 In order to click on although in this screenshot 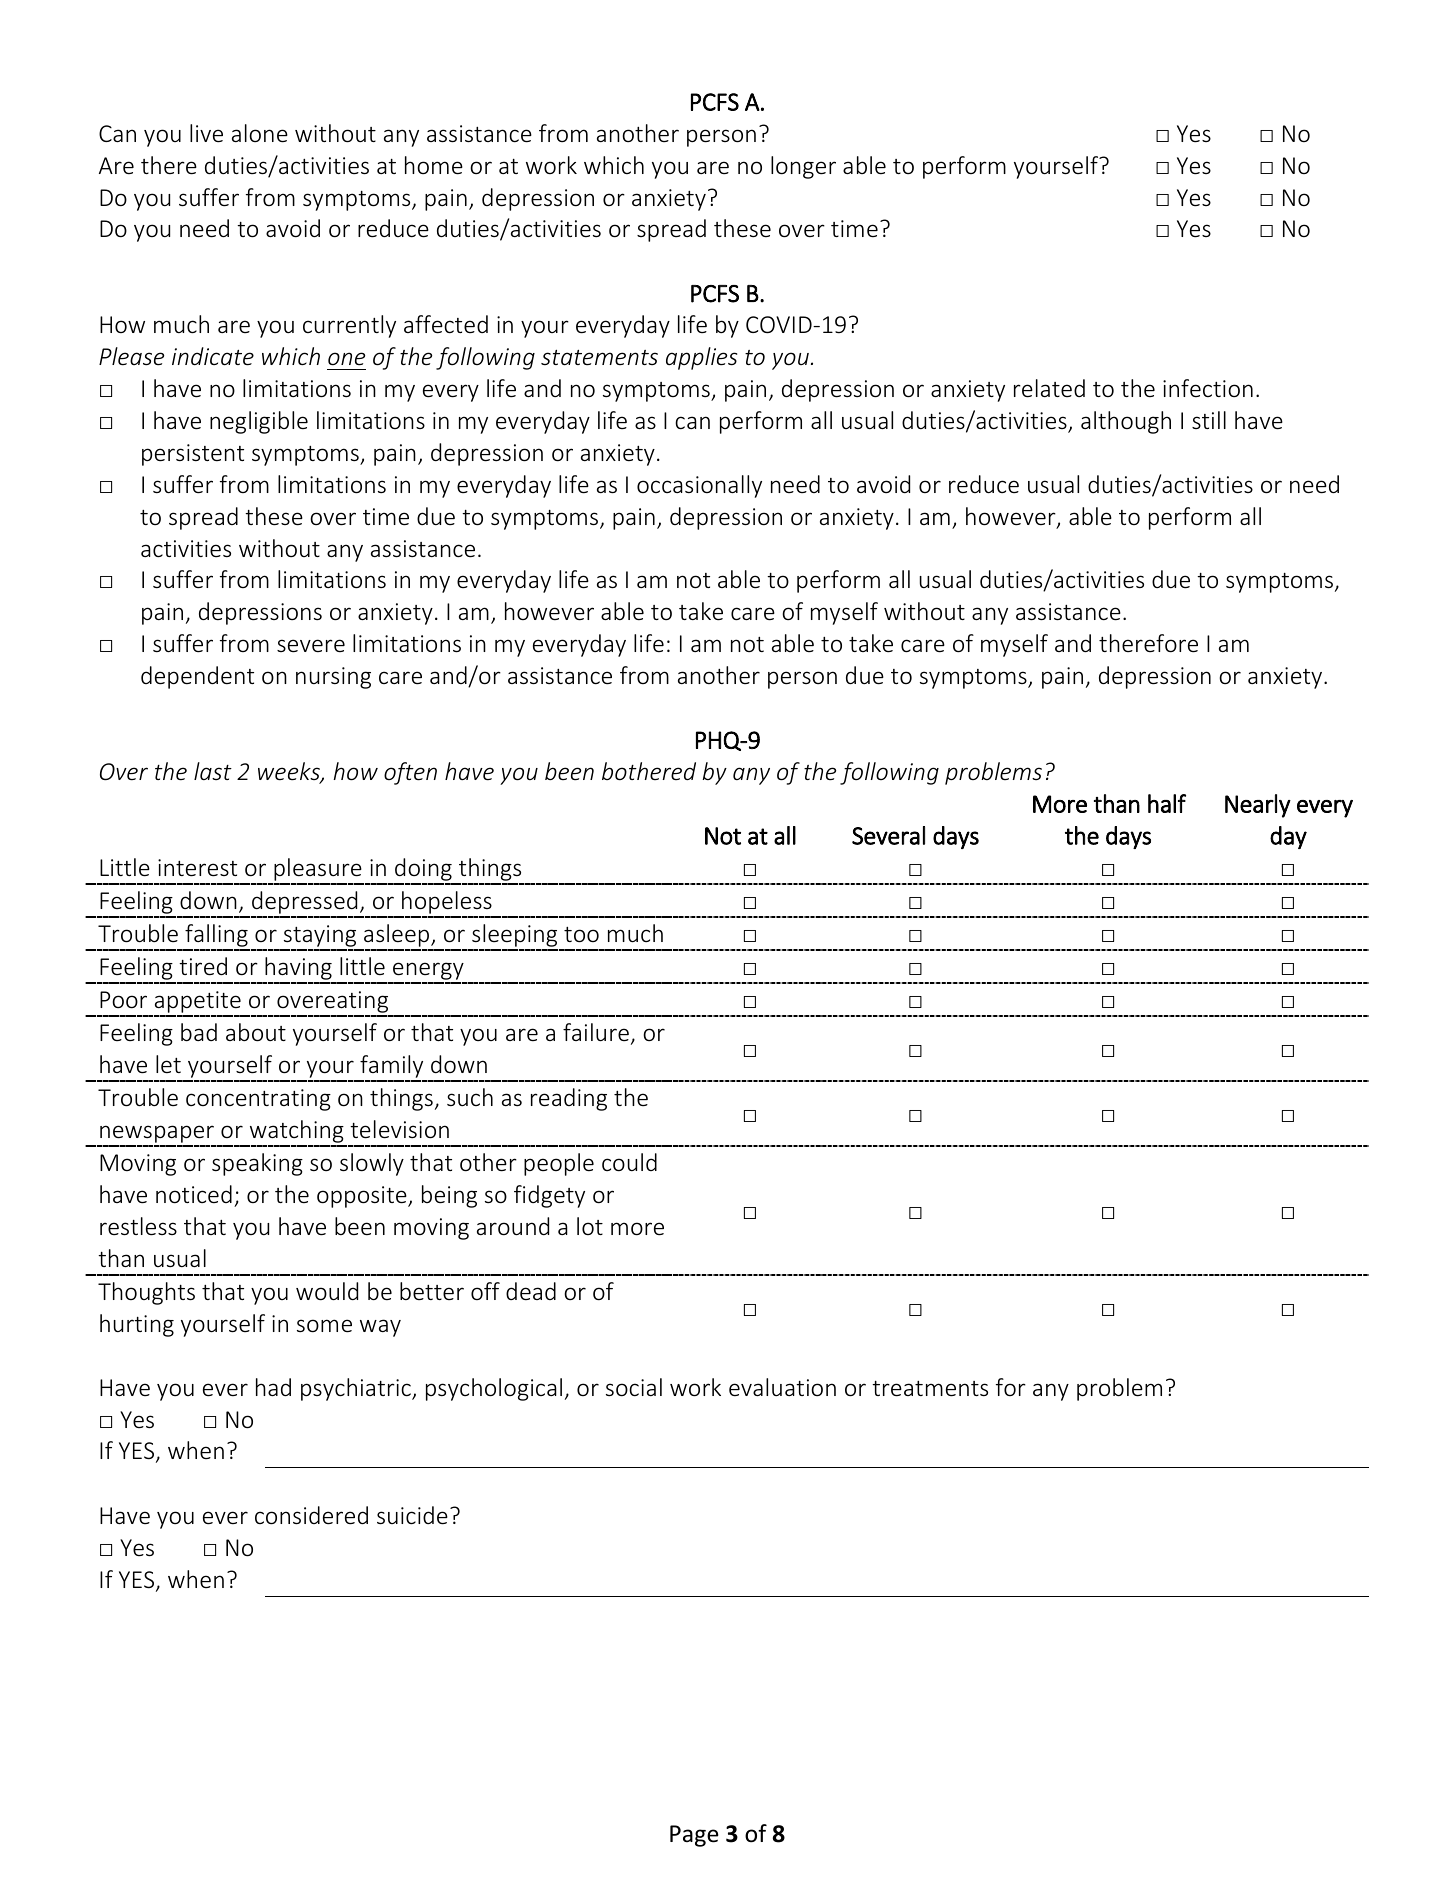, I will do `click(1126, 422)`.
